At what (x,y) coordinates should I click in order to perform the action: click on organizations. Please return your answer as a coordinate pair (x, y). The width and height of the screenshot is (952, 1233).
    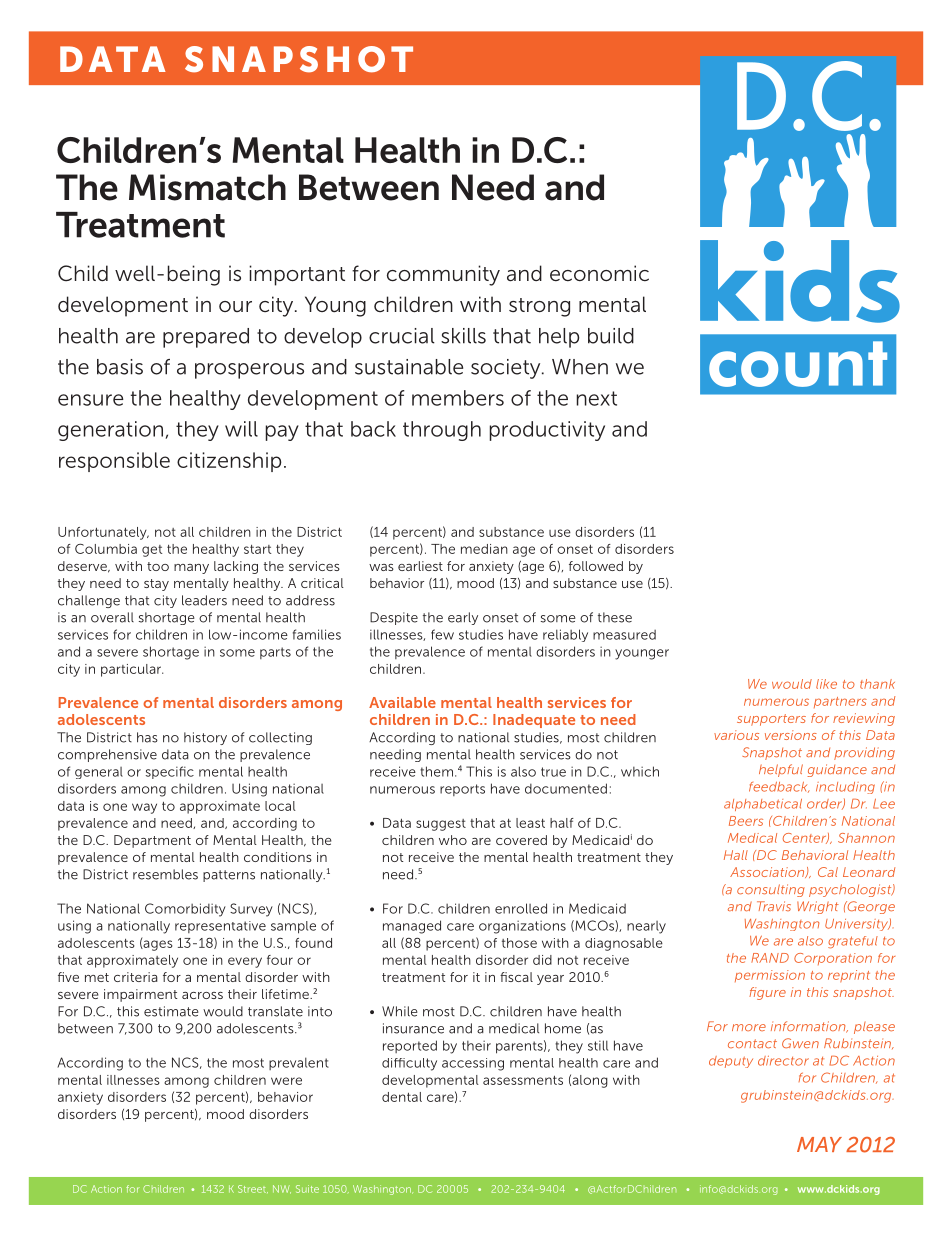
    Looking at the image, I should click on (522, 927).
